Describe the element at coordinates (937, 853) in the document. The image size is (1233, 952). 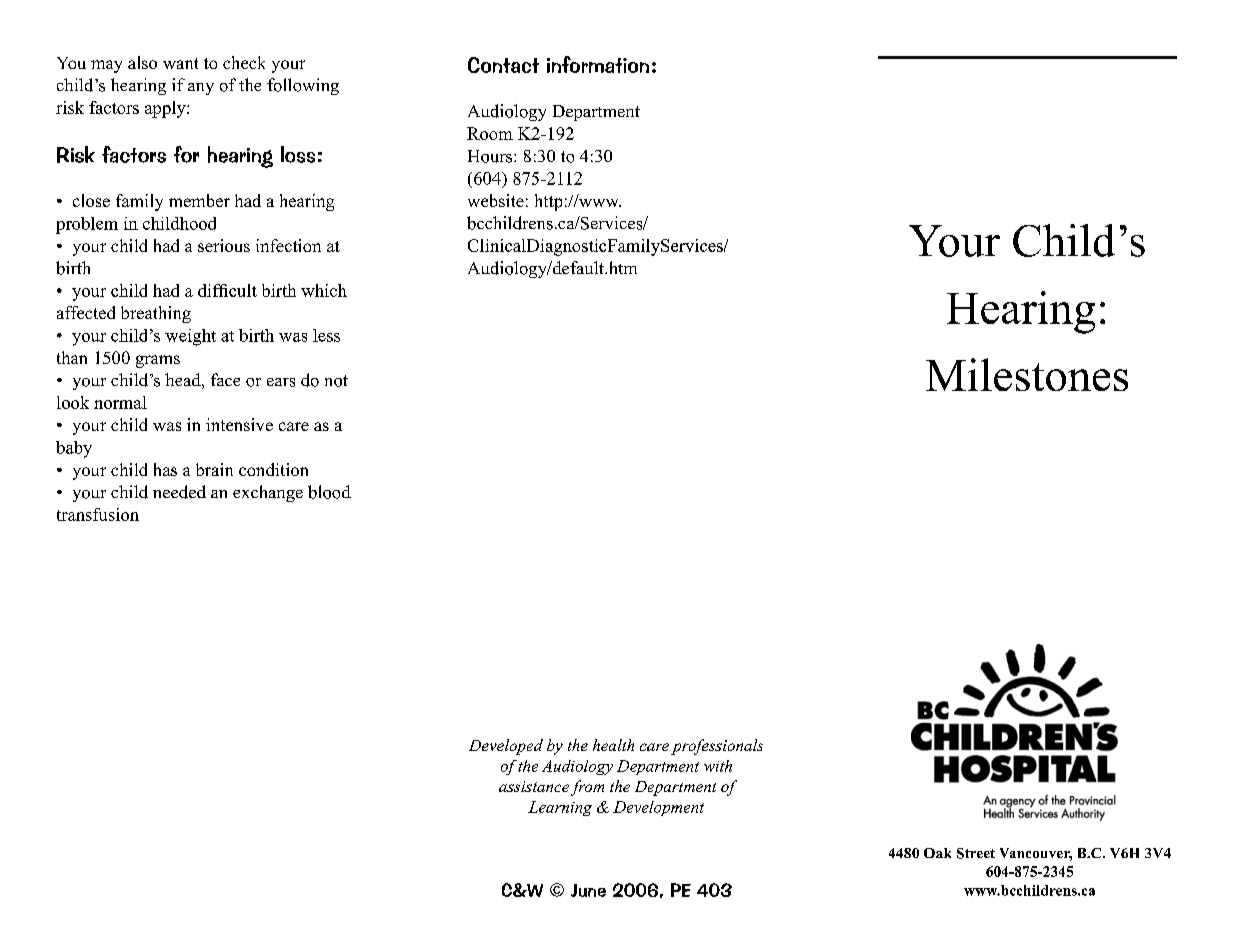
I see `Oak` at that location.
